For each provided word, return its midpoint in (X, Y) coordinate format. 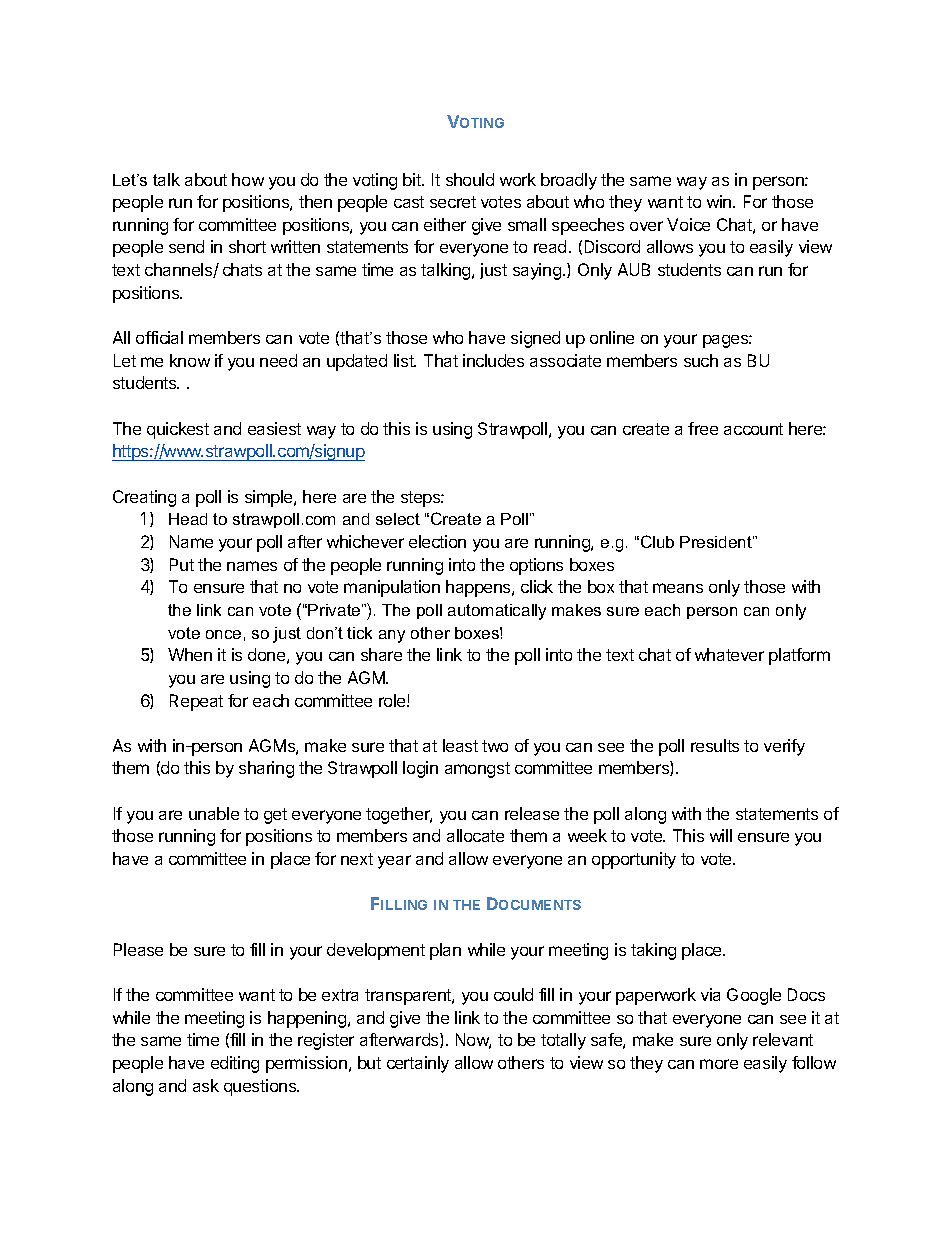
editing (235, 1064)
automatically (497, 612)
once (223, 634)
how (248, 179)
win (720, 201)
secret (453, 202)
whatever (729, 654)
